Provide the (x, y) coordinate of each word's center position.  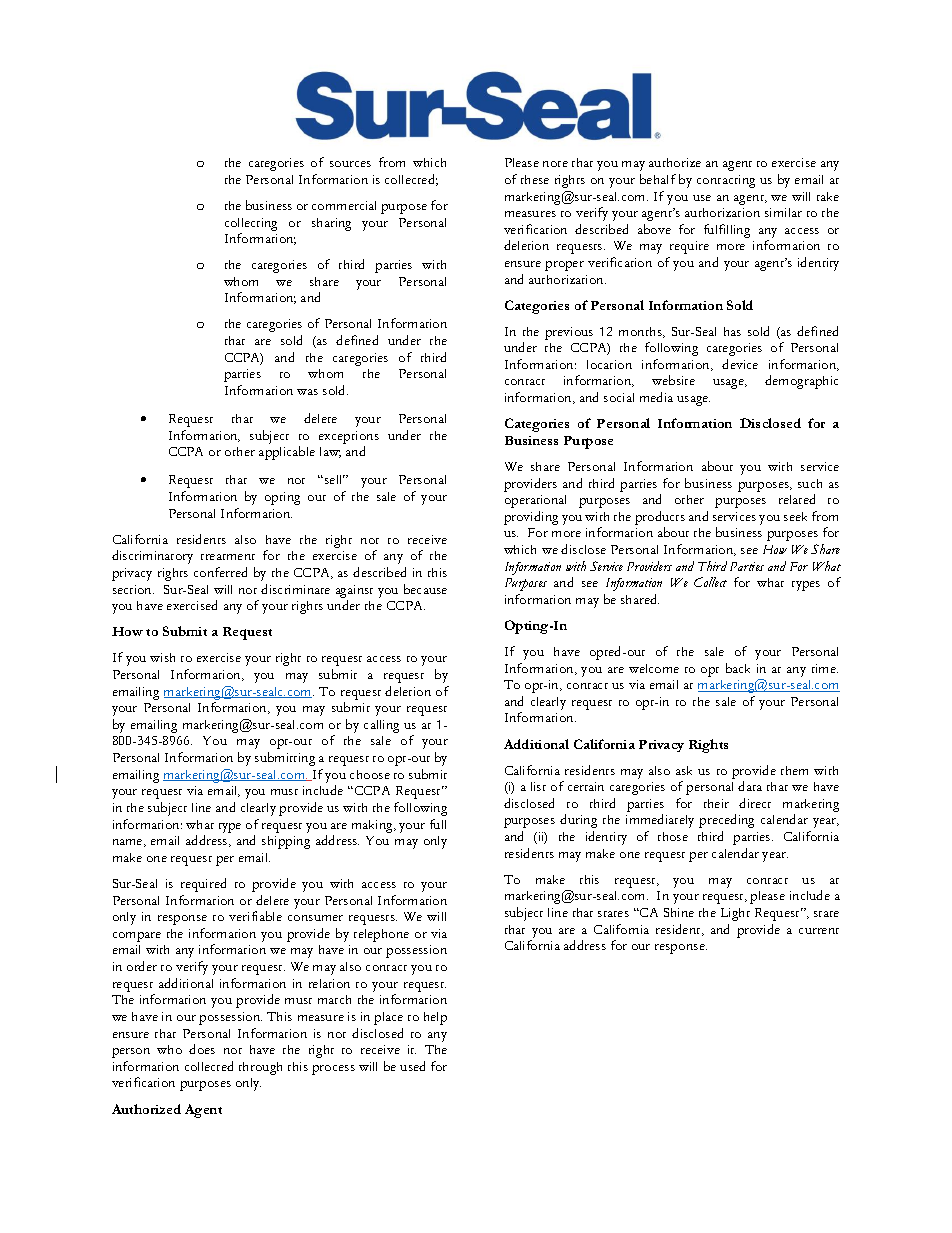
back (738, 668)
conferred (220, 572)
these (535, 179)
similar (783, 212)
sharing (331, 224)
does (202, 1049)
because (425, 589)
